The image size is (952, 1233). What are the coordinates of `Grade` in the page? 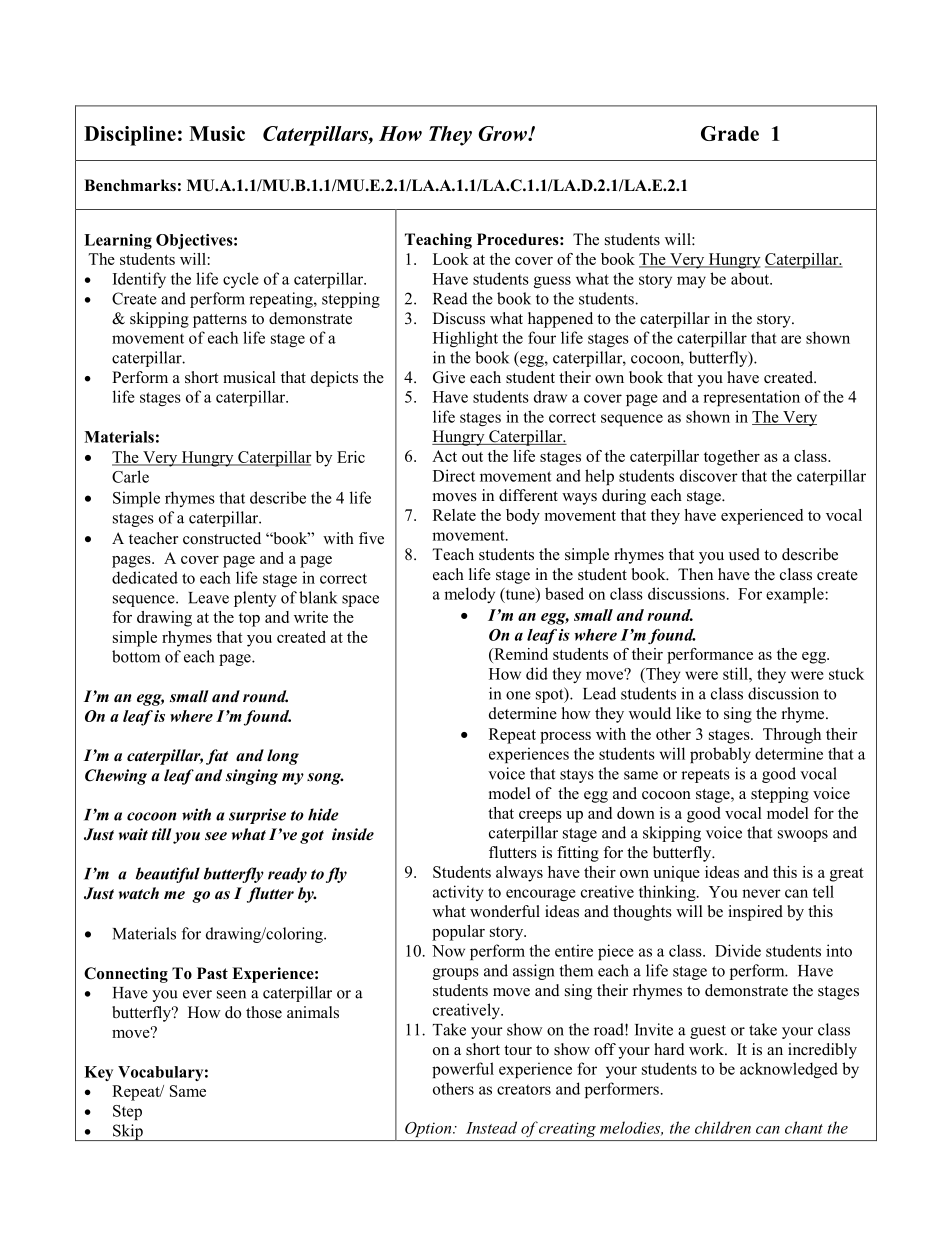 It's located at (730, 133).
